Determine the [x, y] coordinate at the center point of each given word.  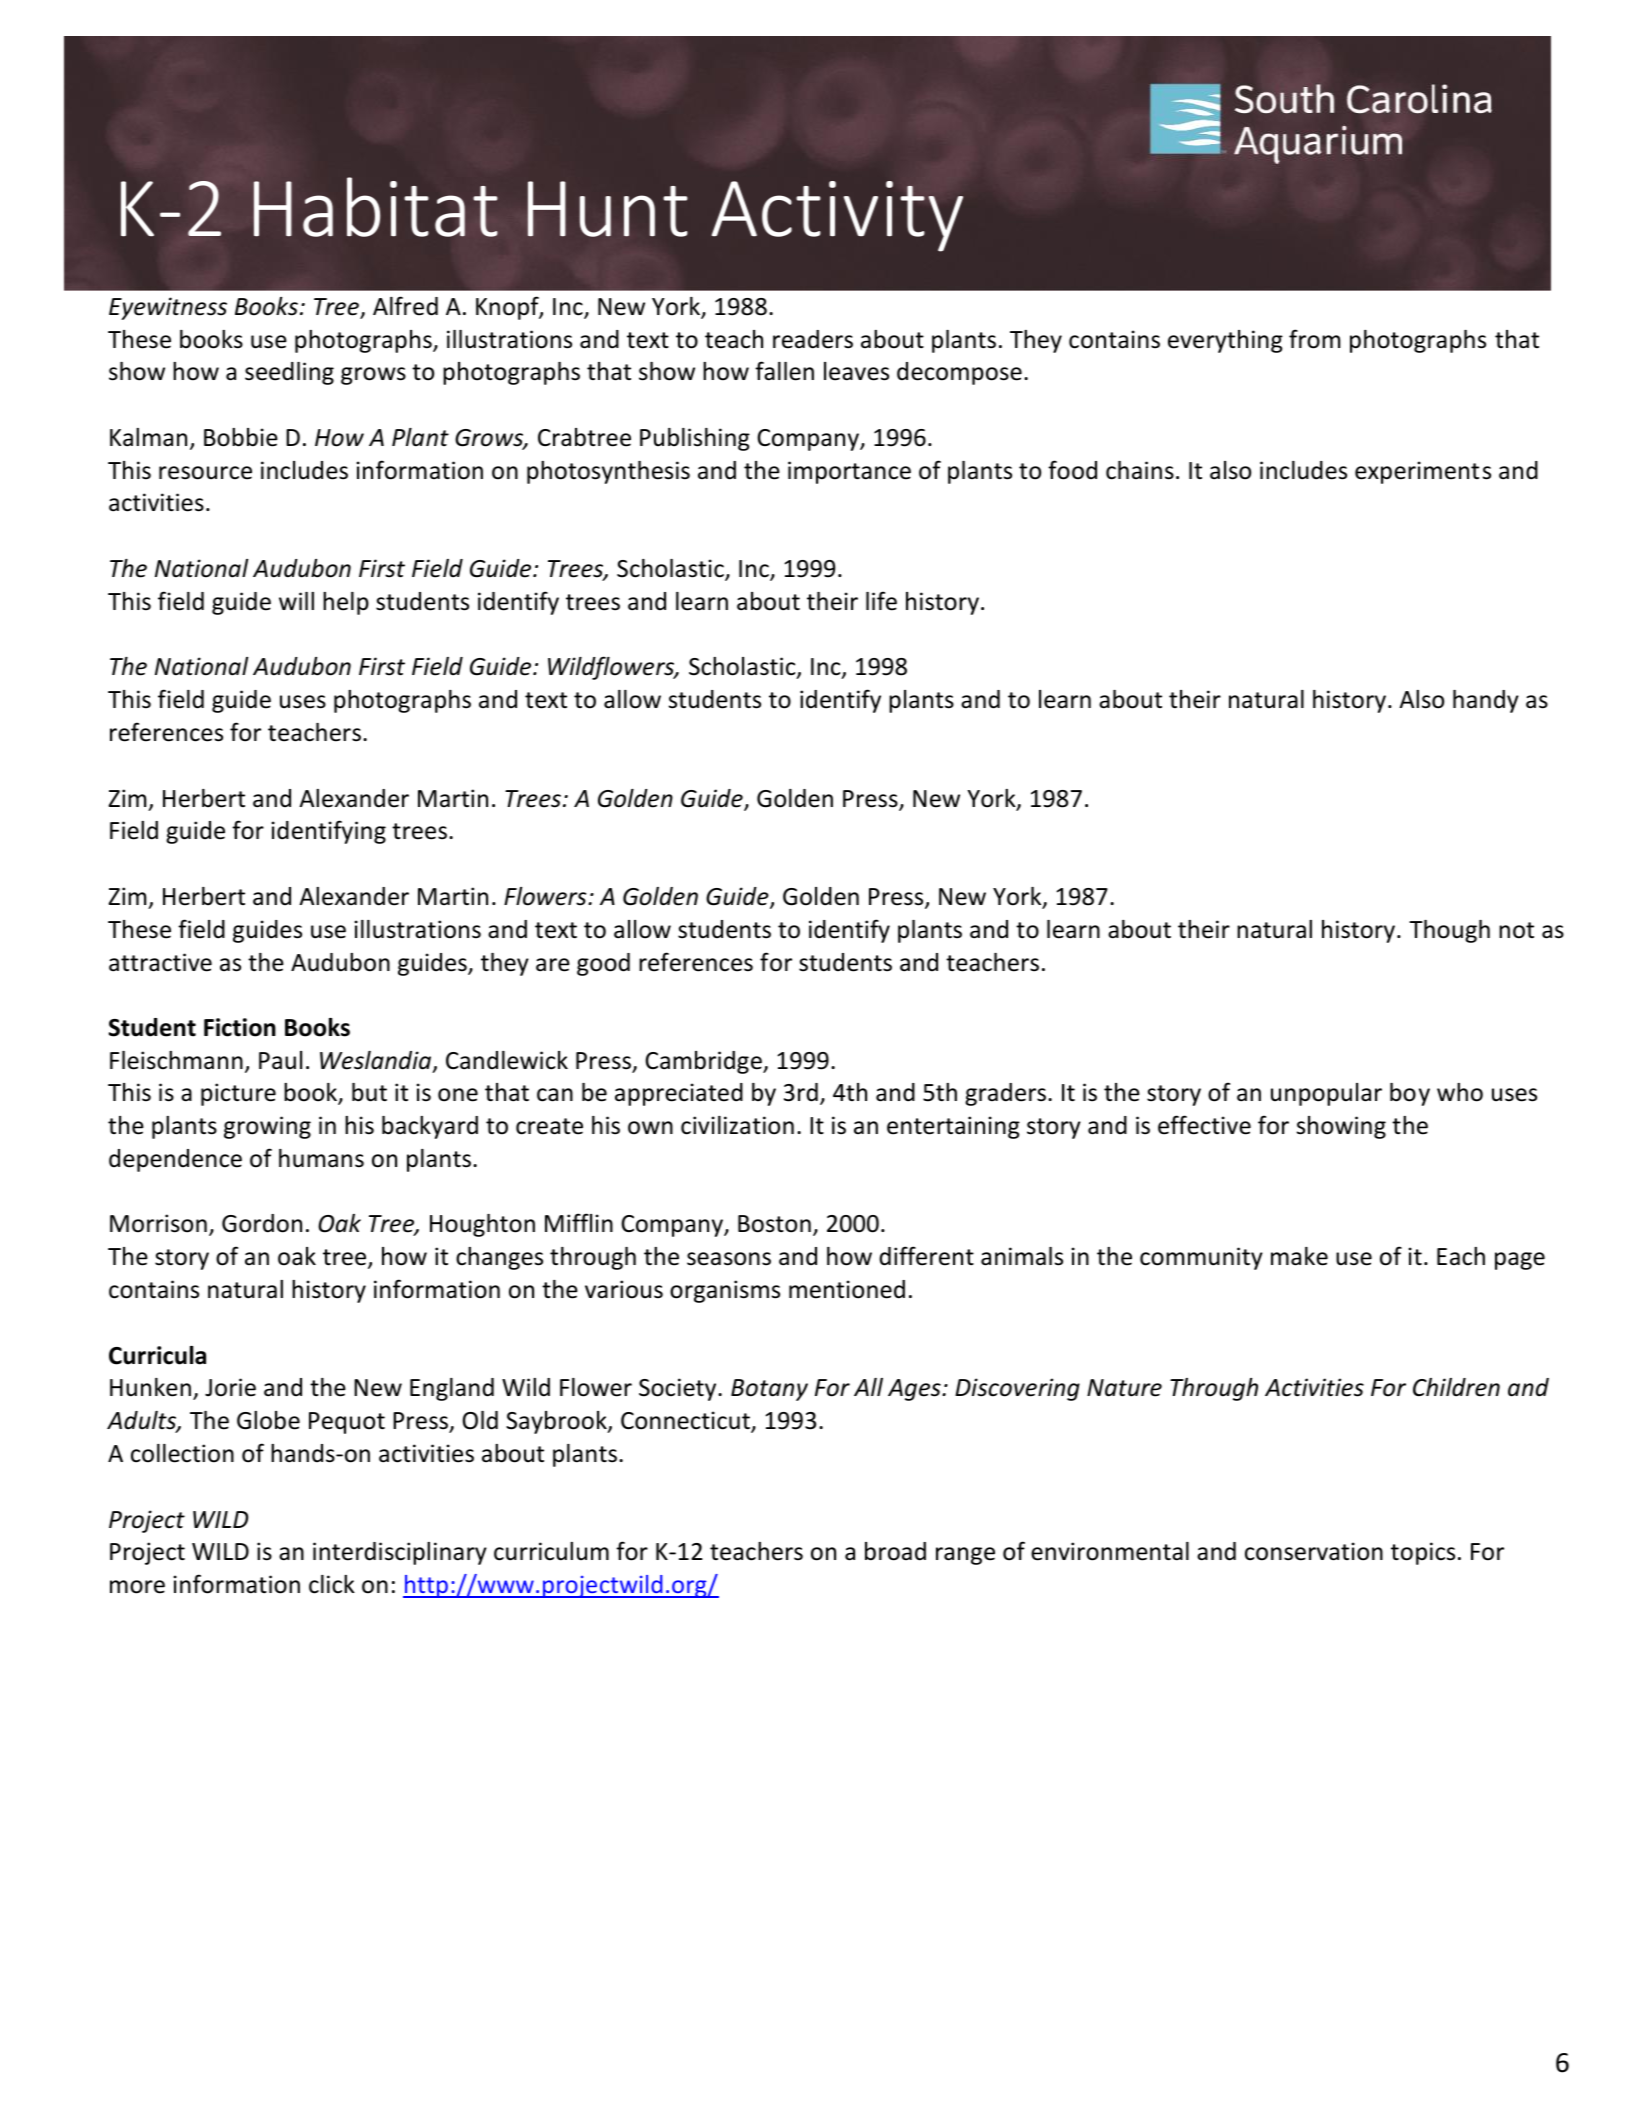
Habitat [376, 207]
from [1314, 339]
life [881, 601]
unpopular [1326, 1094]
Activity [837, 216]
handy [1486, 701]
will [296, 601]
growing [267, 1127]
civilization [737, 1125]
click [332, 1584]
